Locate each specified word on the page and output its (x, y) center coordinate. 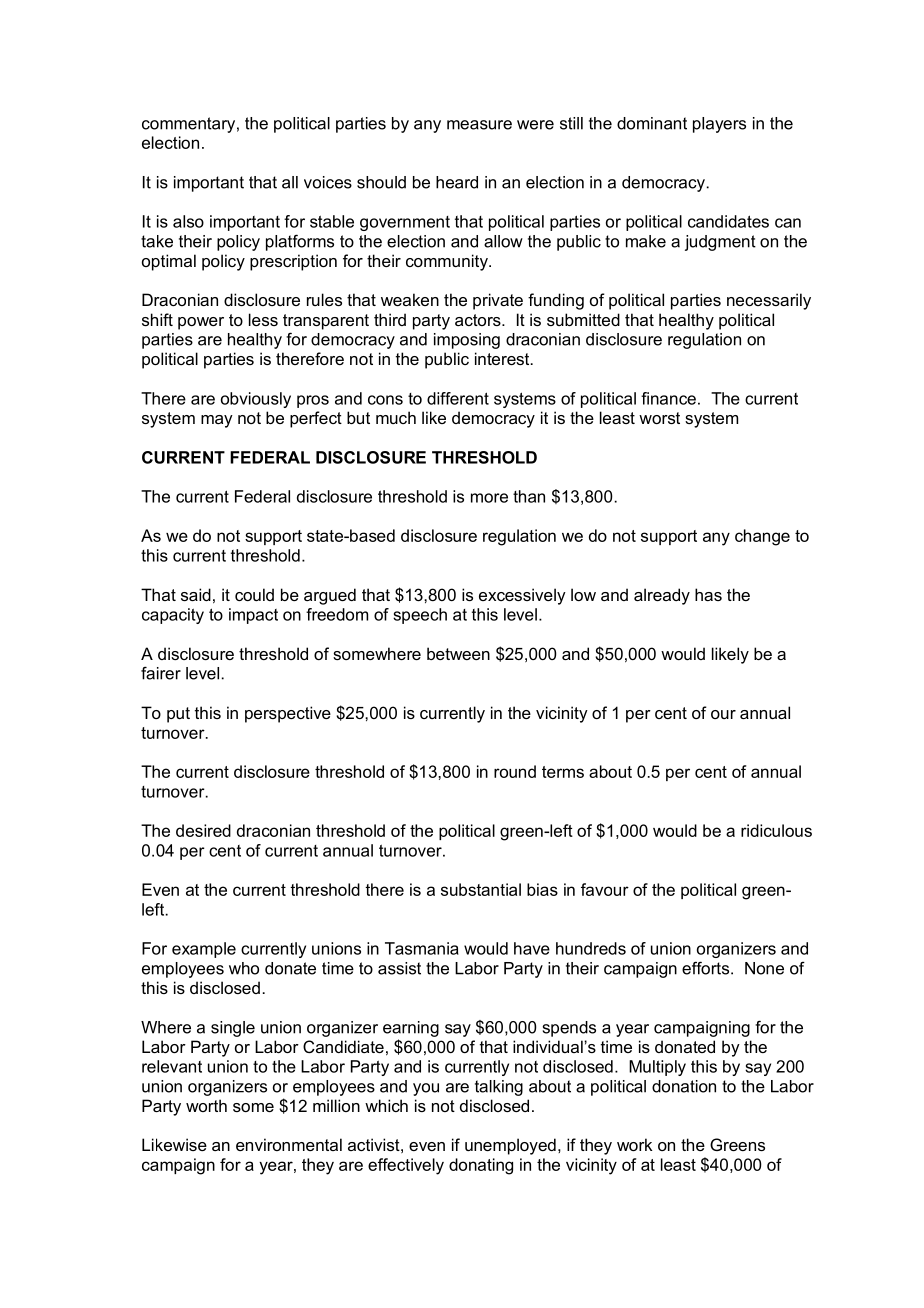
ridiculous (776, 830)
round (515, 771)
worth (206, 1105)
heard (457, 182)
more (489, 498)
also (188, 221)
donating (481, 1166)
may (217, 421)
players (719, 125)
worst (659, 418)
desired (203, 830)
